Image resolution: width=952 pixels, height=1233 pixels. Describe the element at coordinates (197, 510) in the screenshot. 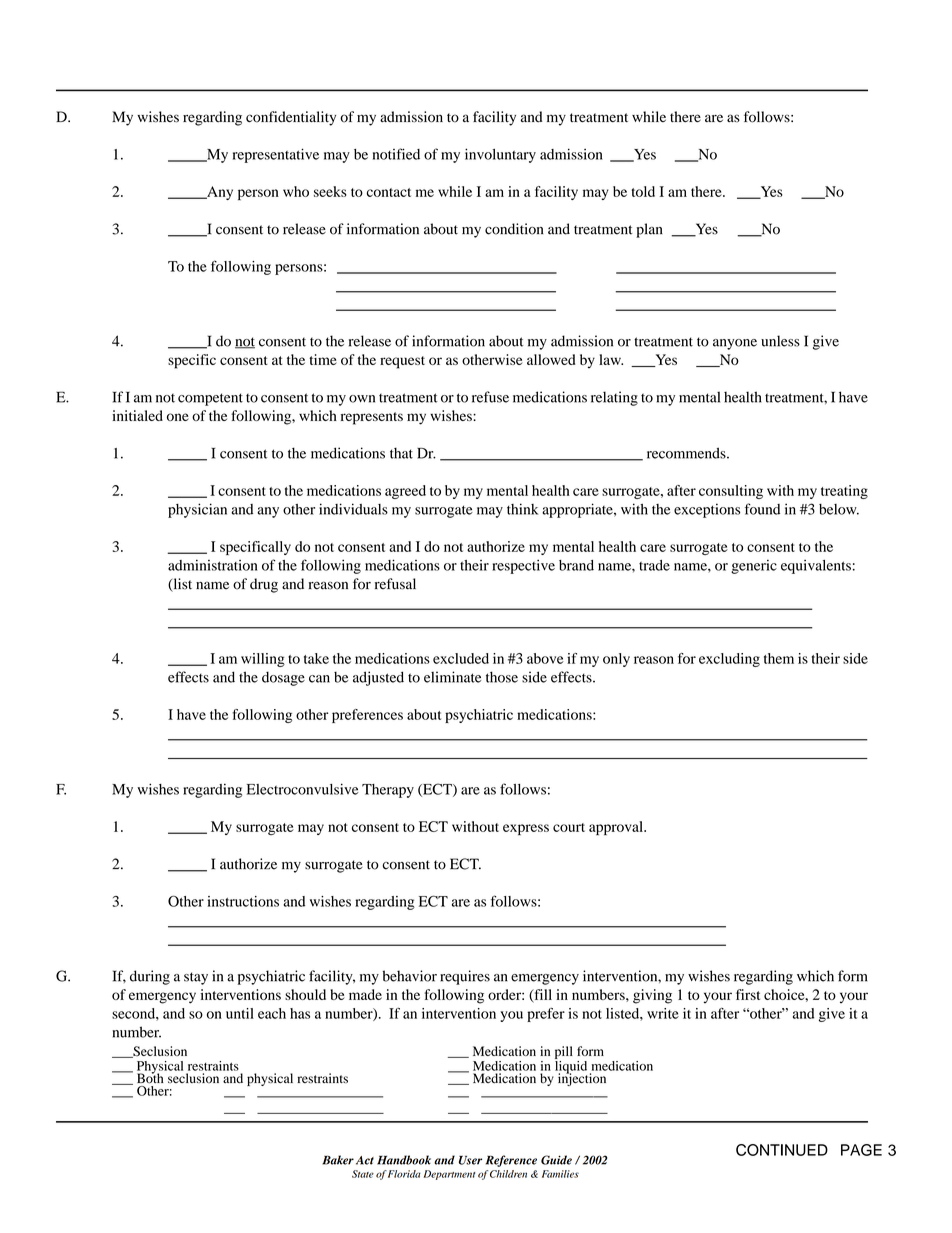

I see `physician` at that location.
